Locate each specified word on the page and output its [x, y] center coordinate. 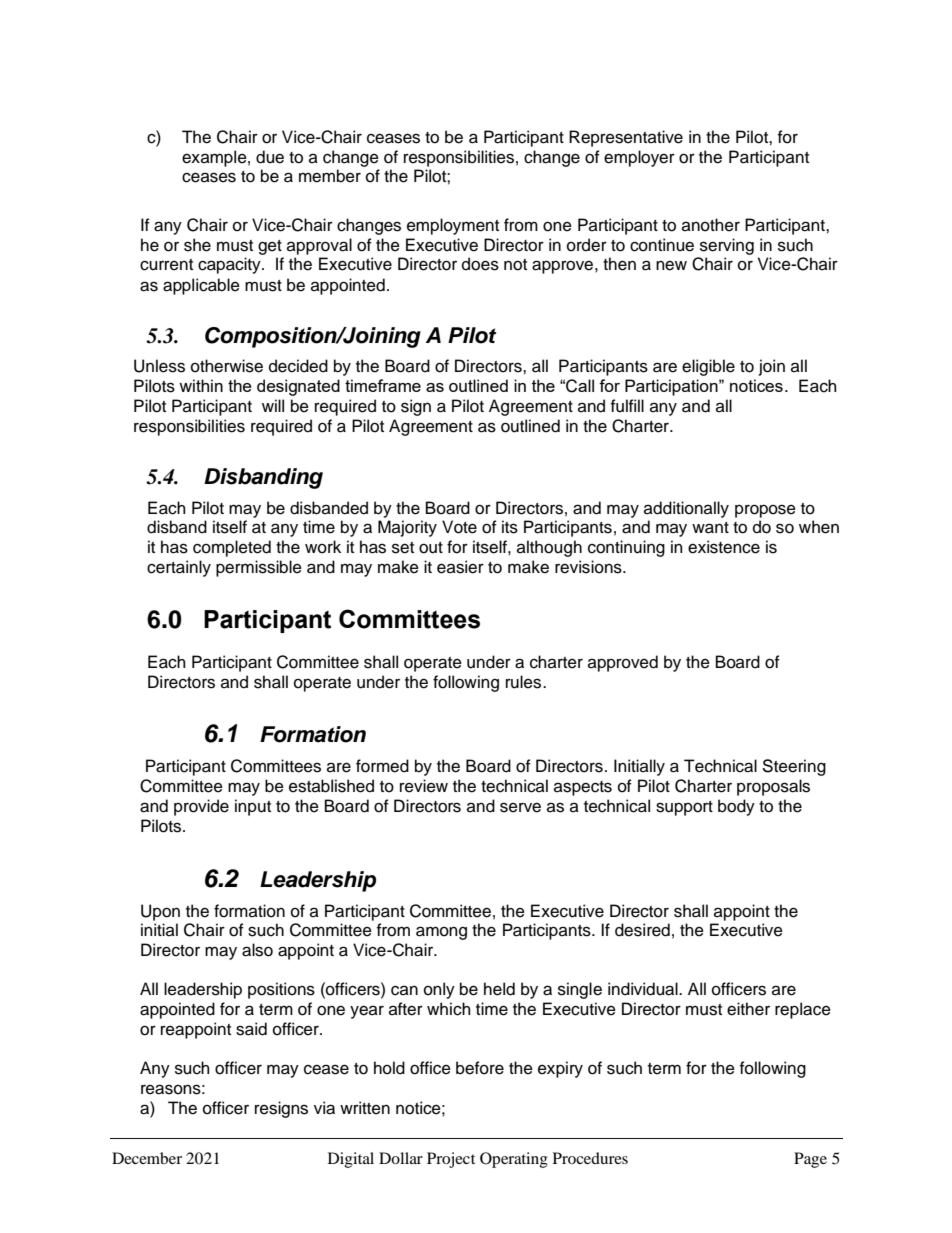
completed [232, 548]
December [147, 1158]
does [480, 264]
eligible [708, 367]
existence [724, 547]
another [711, 225]
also [257, 950]
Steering [794, 767]
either [748, 1009]
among [441, 933]
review [424, 786]
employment [453, 226]
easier [460, 567]
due [270, 157]
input [253, 807]
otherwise [227, 366]
